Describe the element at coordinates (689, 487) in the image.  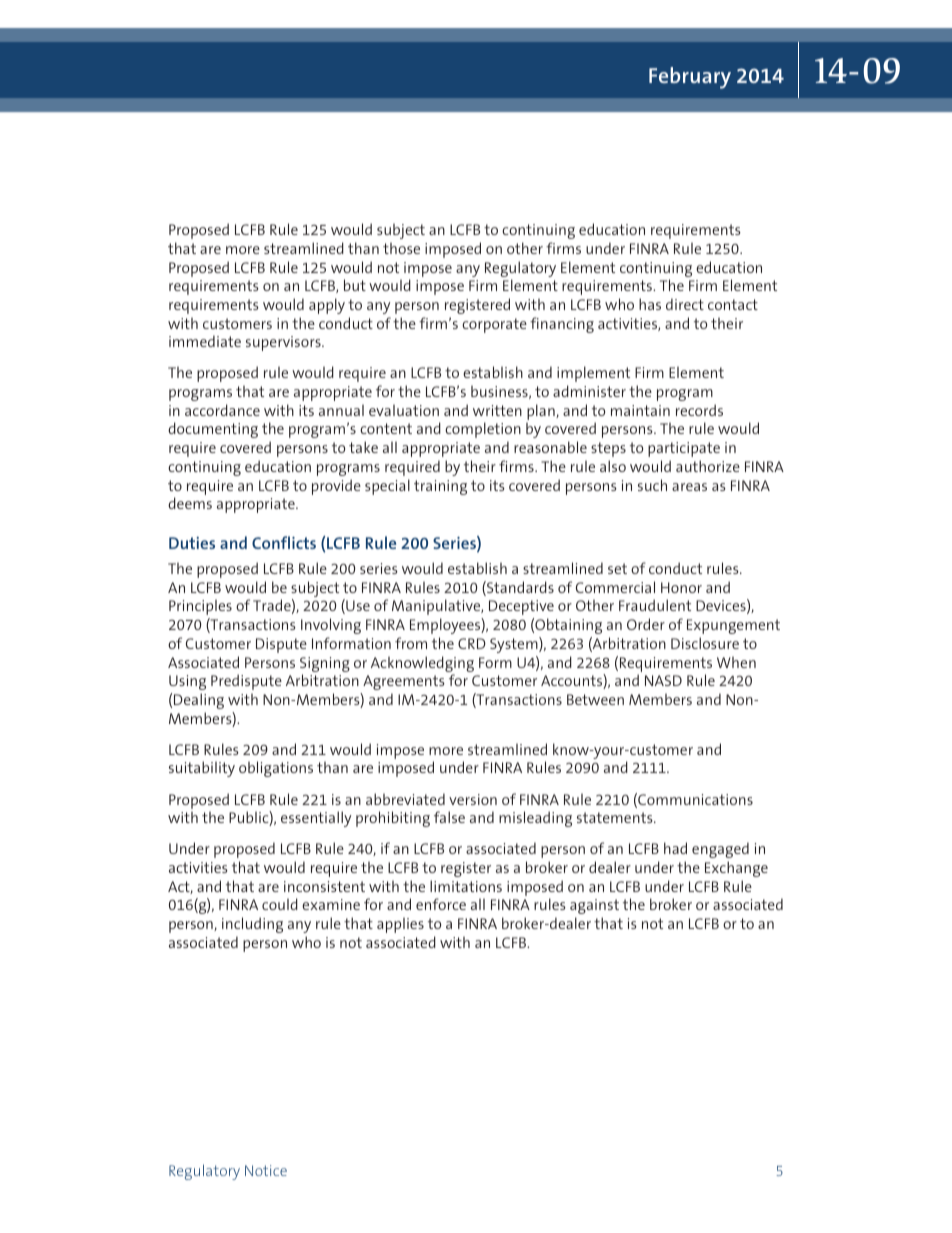
I see `areas` at that location.
